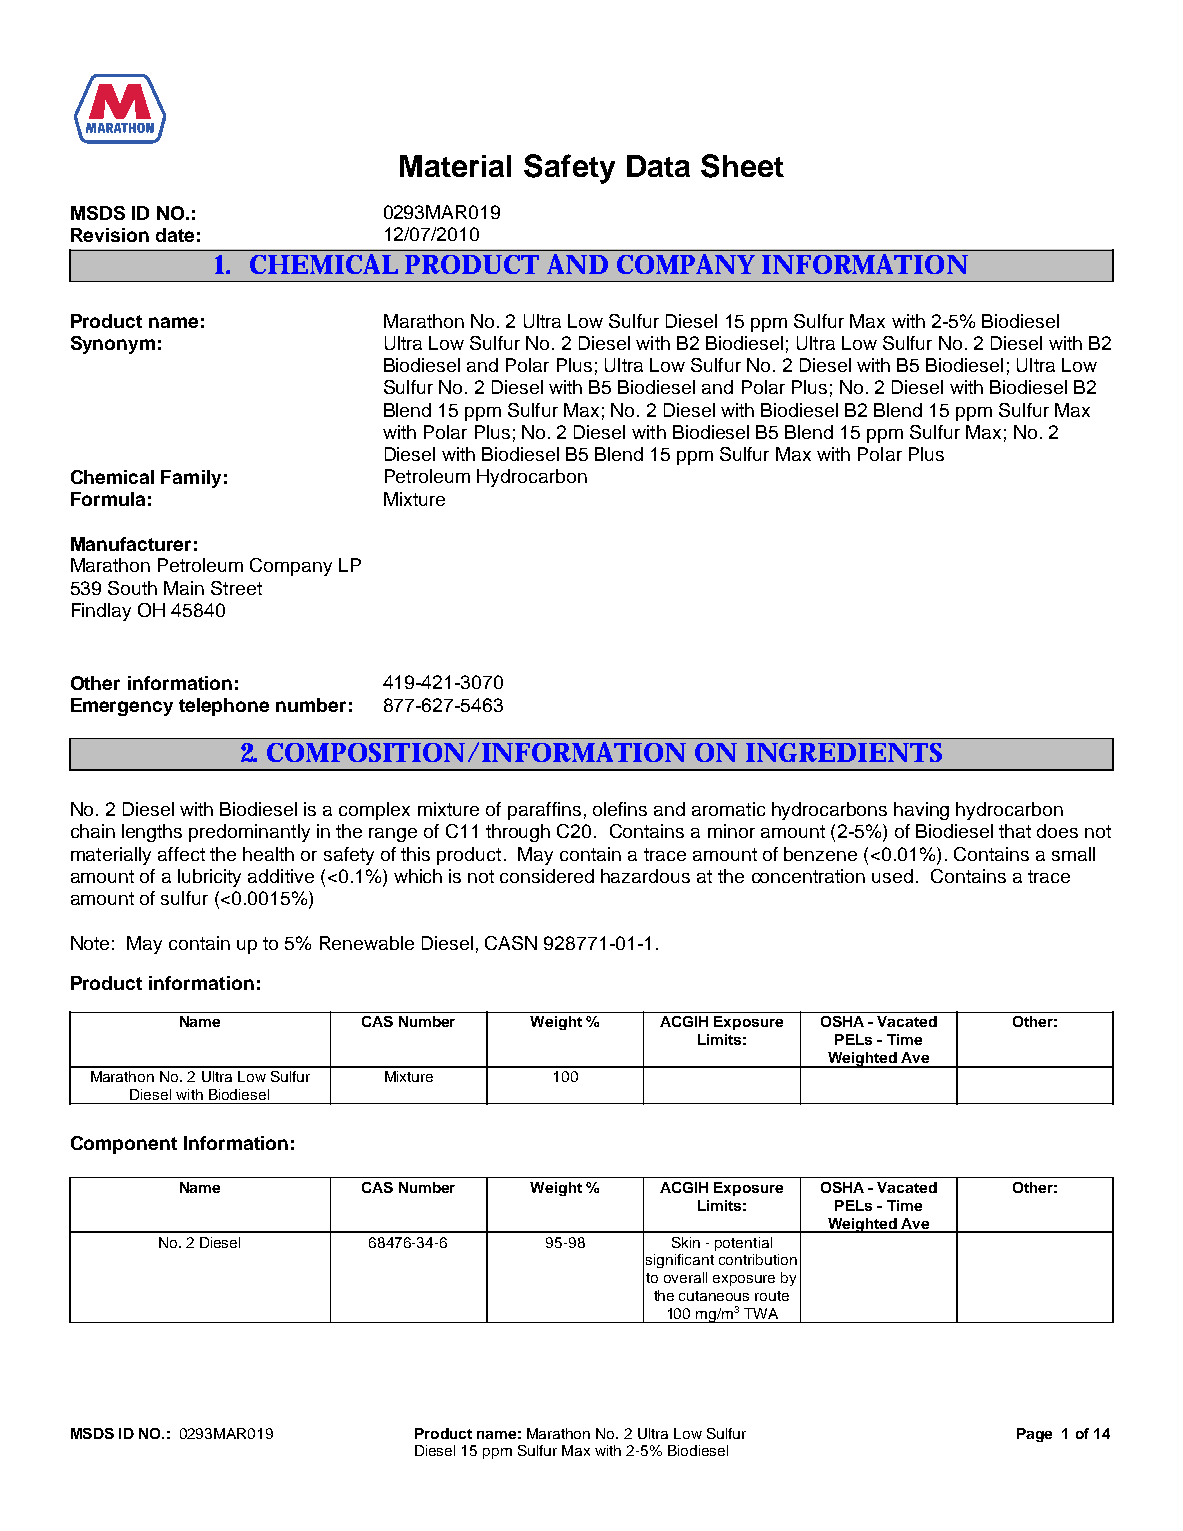 The height and width of the screenshot is (1531, 1183). What do you see at coordinates (124, 1145) in the screenshot?
I see `Component` at bounding box center [124, 1145].
